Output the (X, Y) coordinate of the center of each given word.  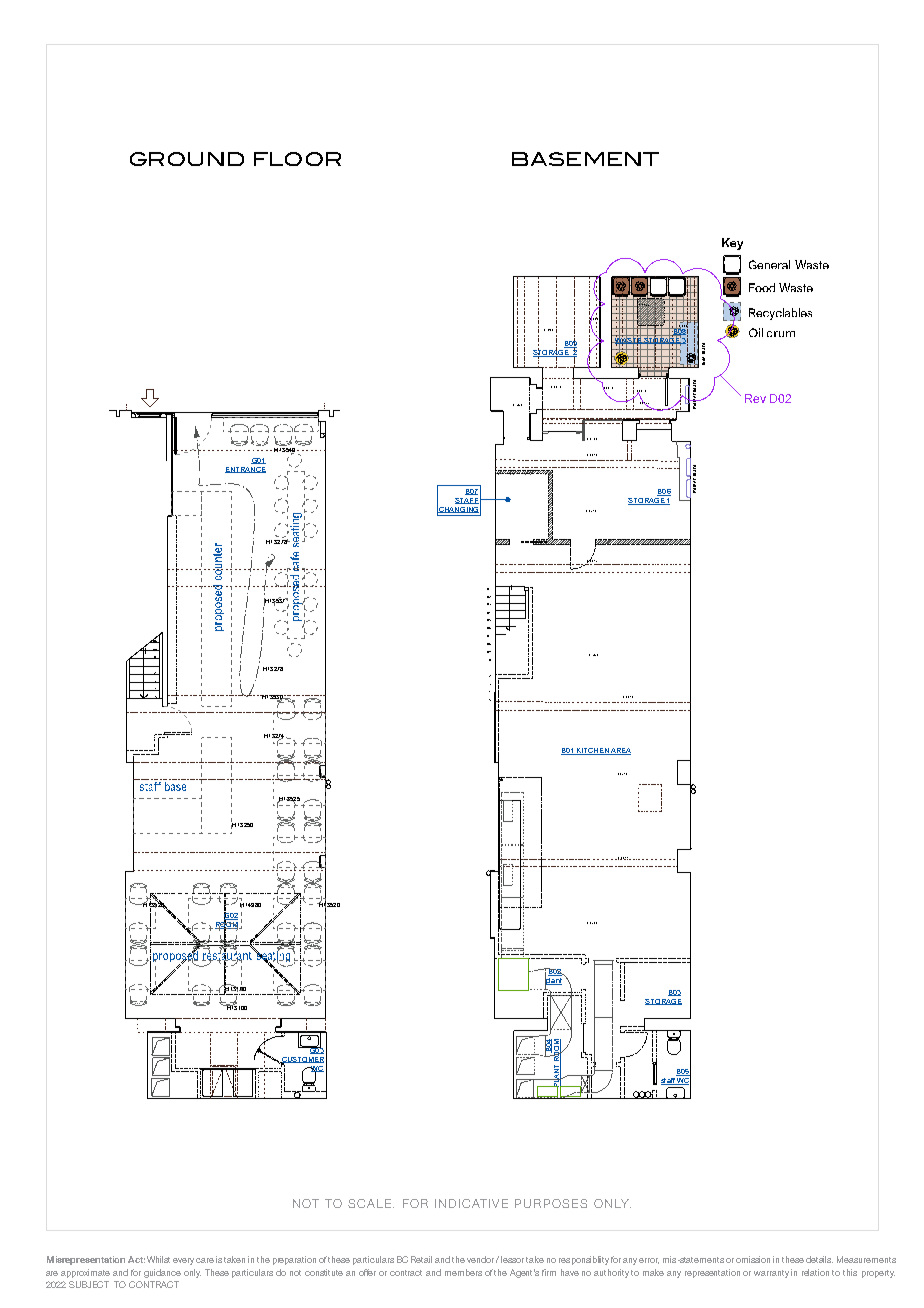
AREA (620, 751)
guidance (162, 1273)
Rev (755, 398)
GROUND (187, 159)
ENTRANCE (245, 470)
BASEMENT (585, 159)
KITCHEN (592, 751)
